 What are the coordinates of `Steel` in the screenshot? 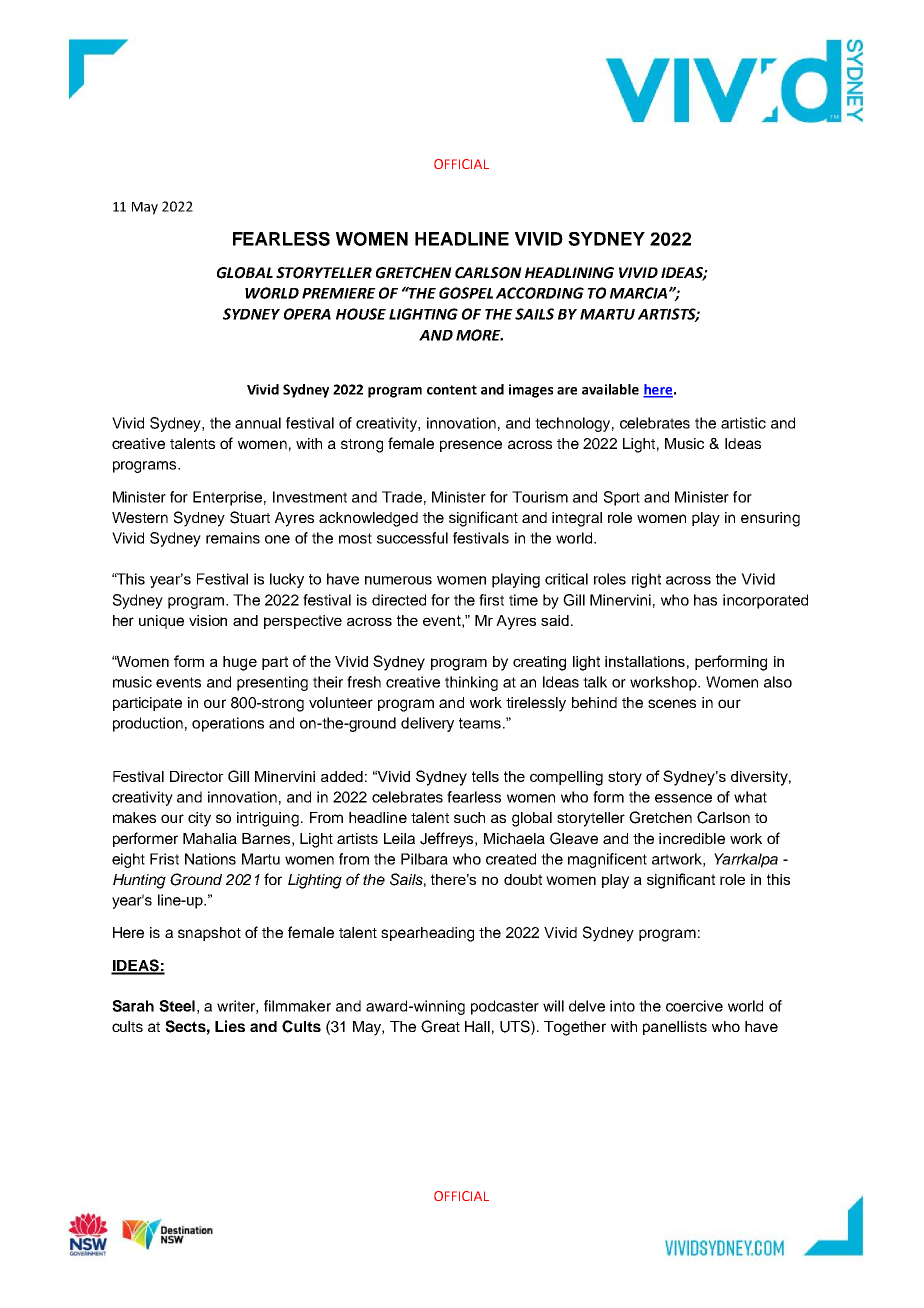 It's located at (177, 1006).
